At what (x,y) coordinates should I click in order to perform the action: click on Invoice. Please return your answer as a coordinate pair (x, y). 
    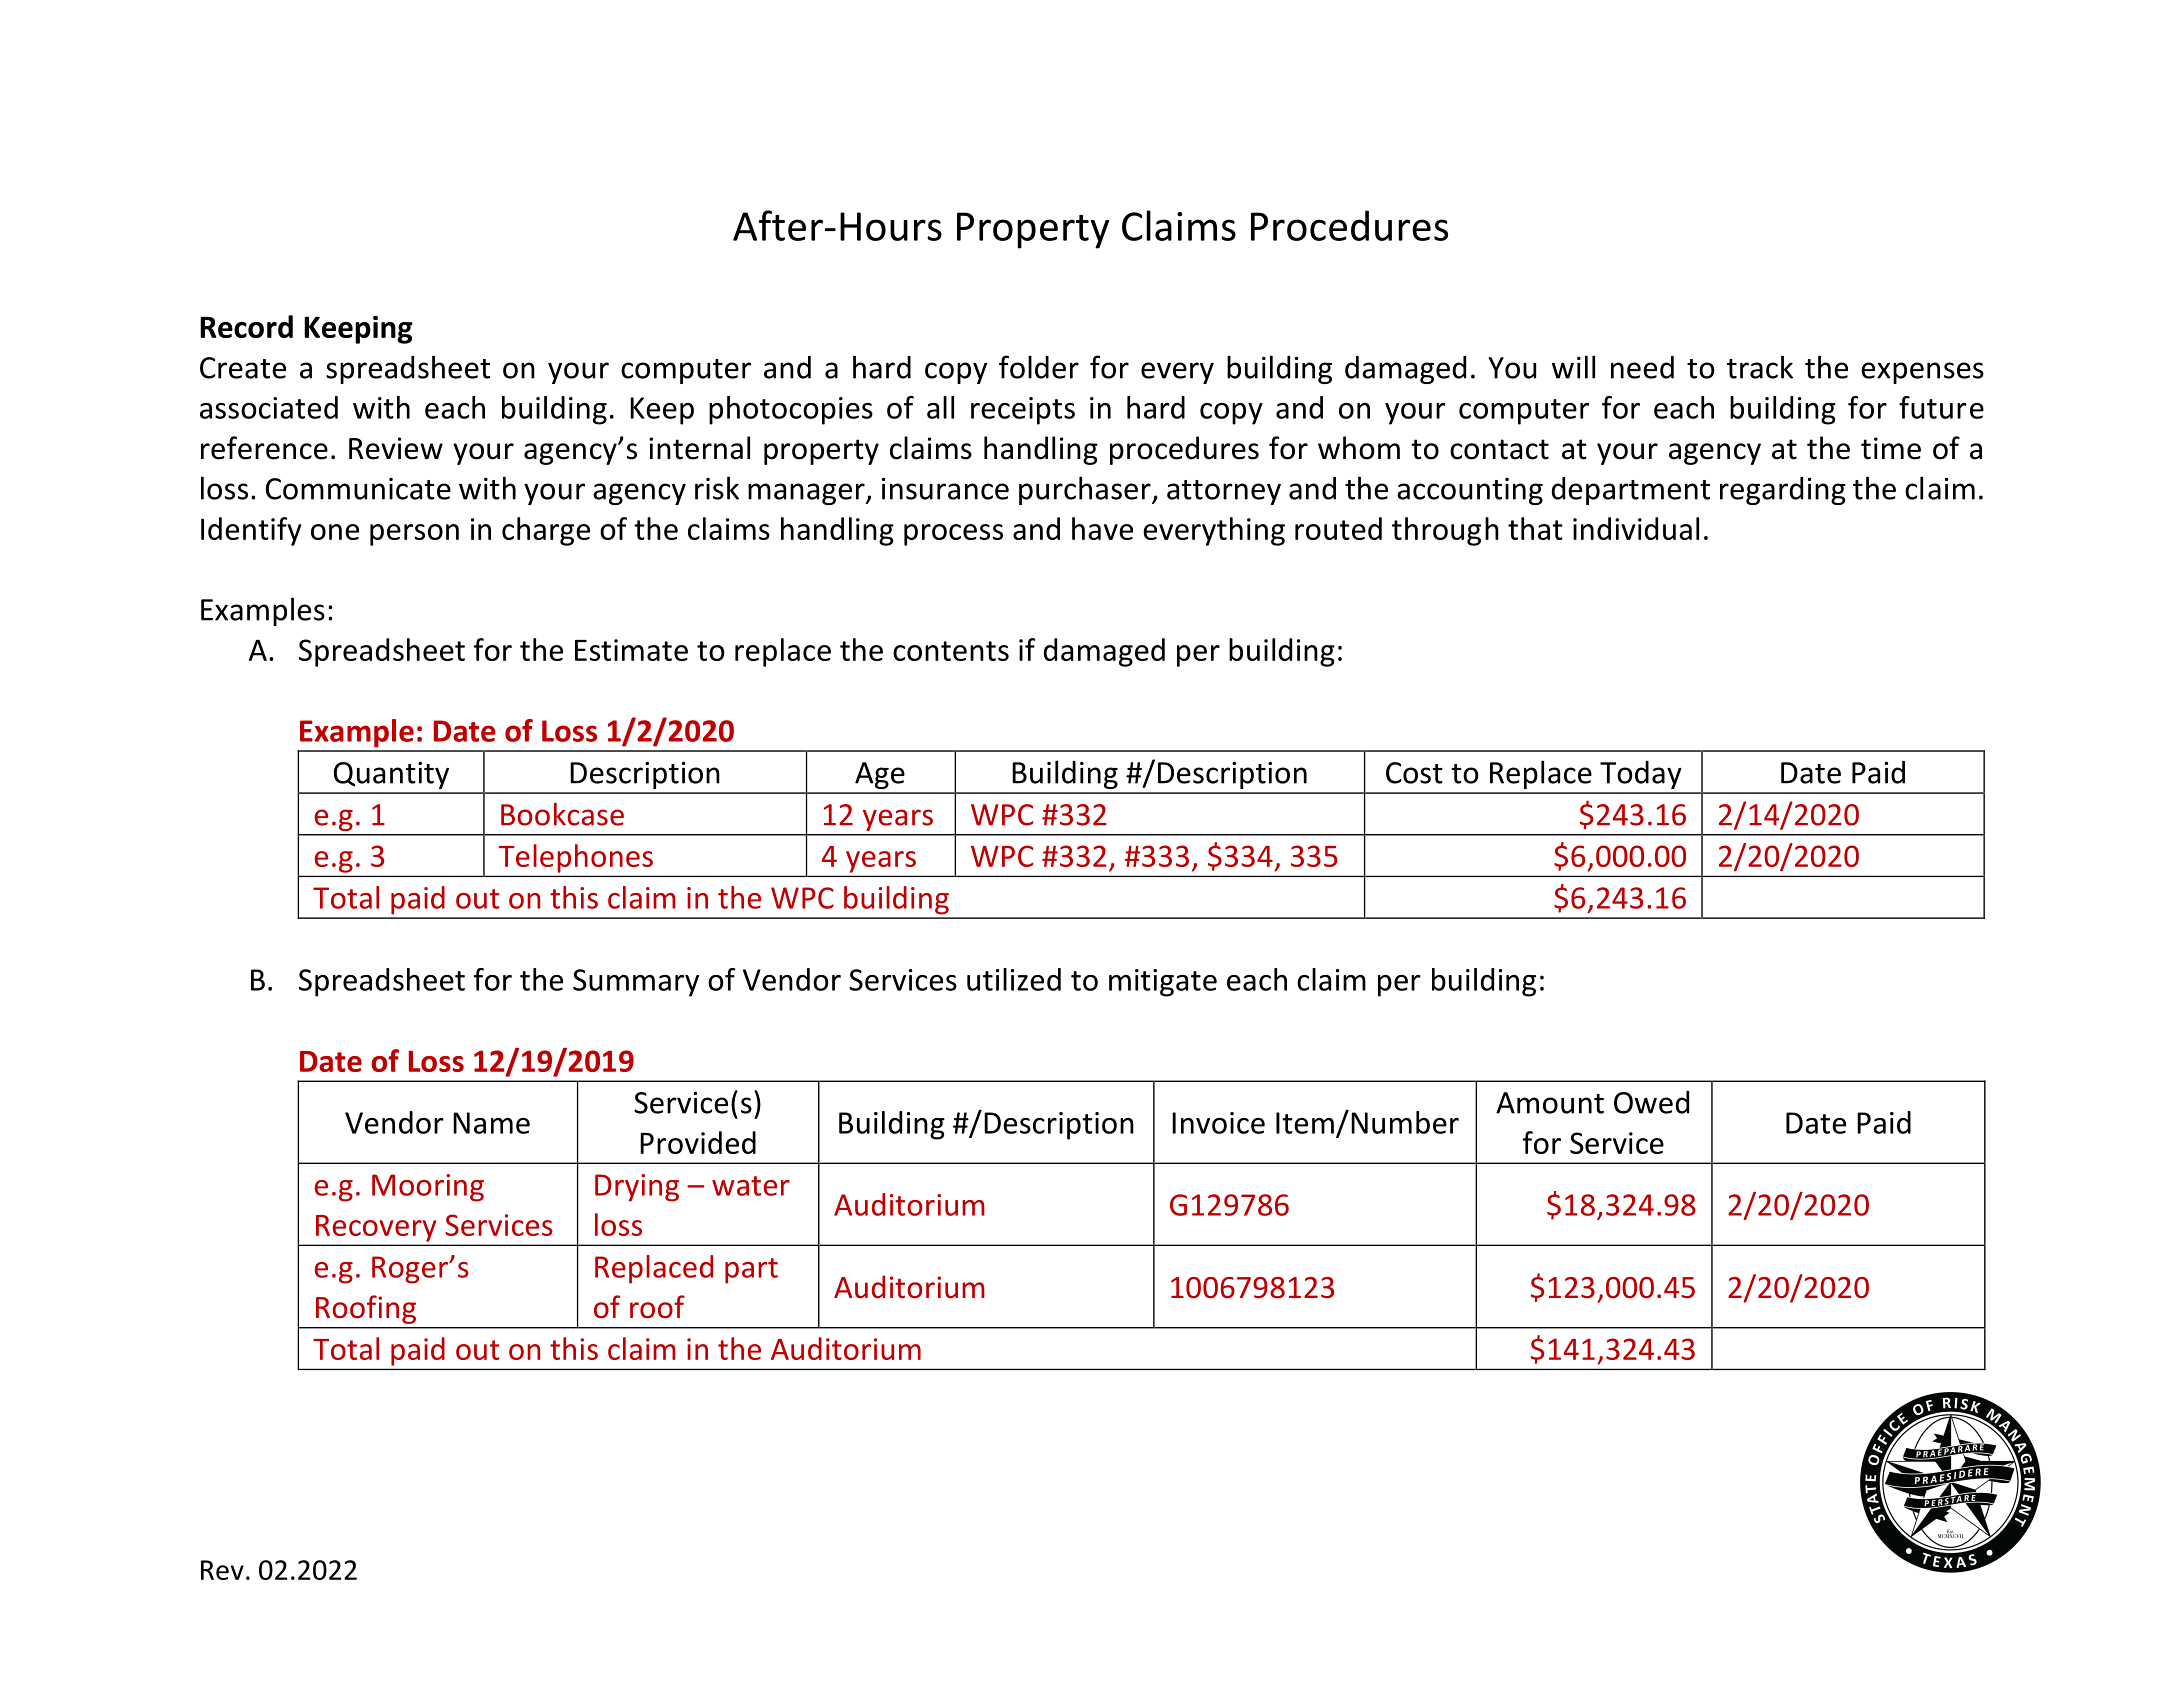
    Looking at the image, I should click on (1218, 1123).
